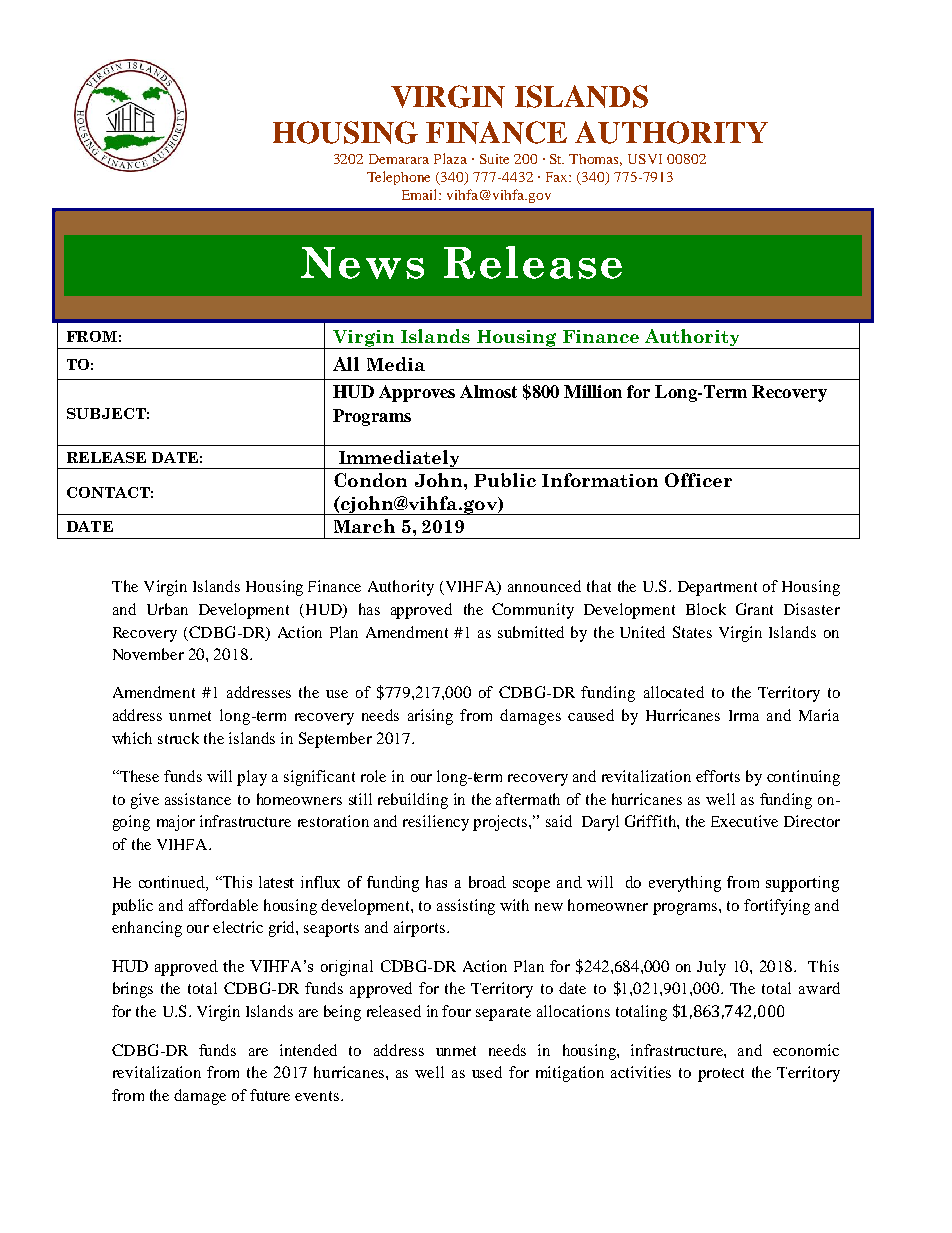 This image has width=952, height=1233. I want to click on Urban, so click(167, 609).
